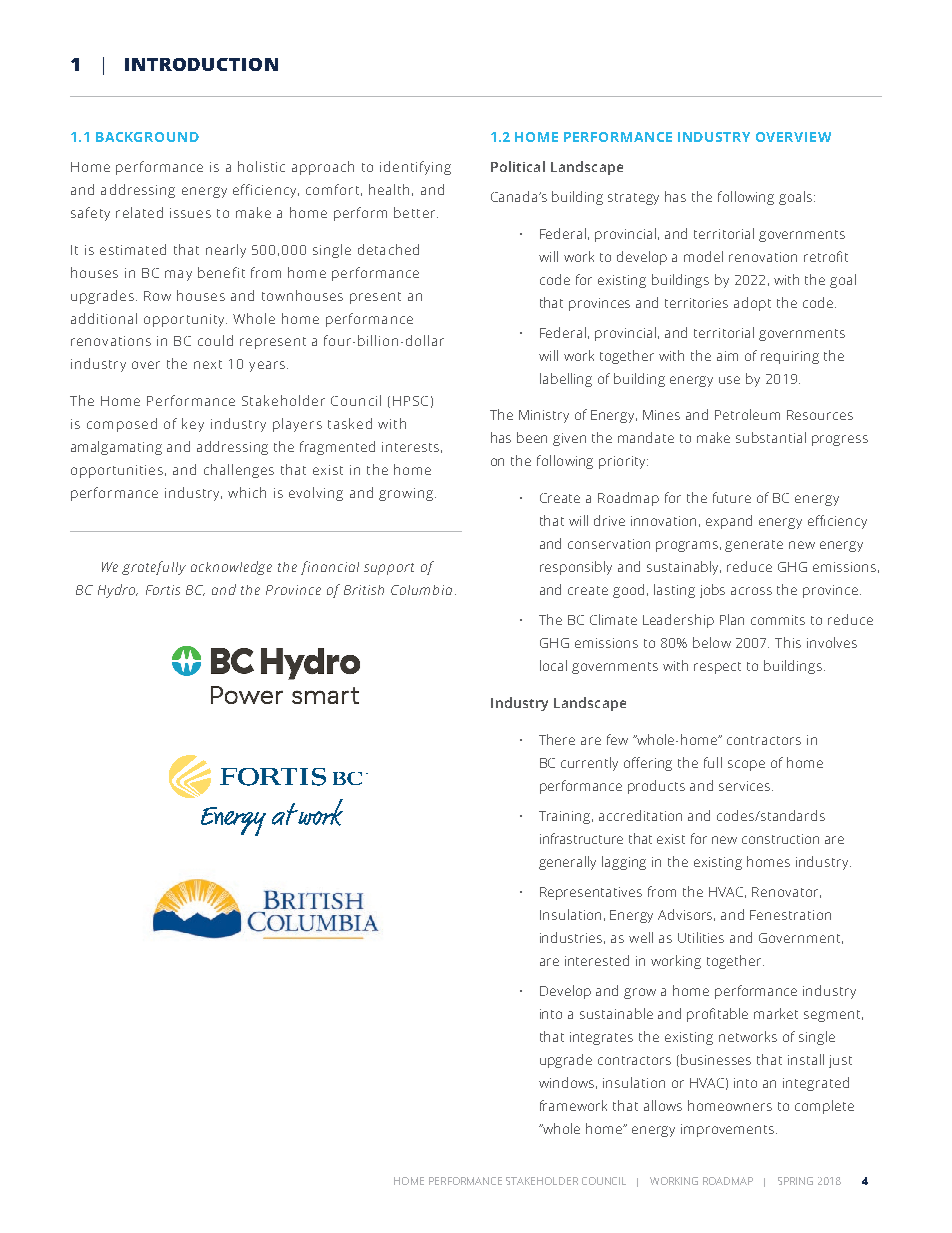 The width and height of the screenshot is (952, 1233). Describe the element at coordinates (633, 199) in the screenshot. I see `strategy` at that location.
